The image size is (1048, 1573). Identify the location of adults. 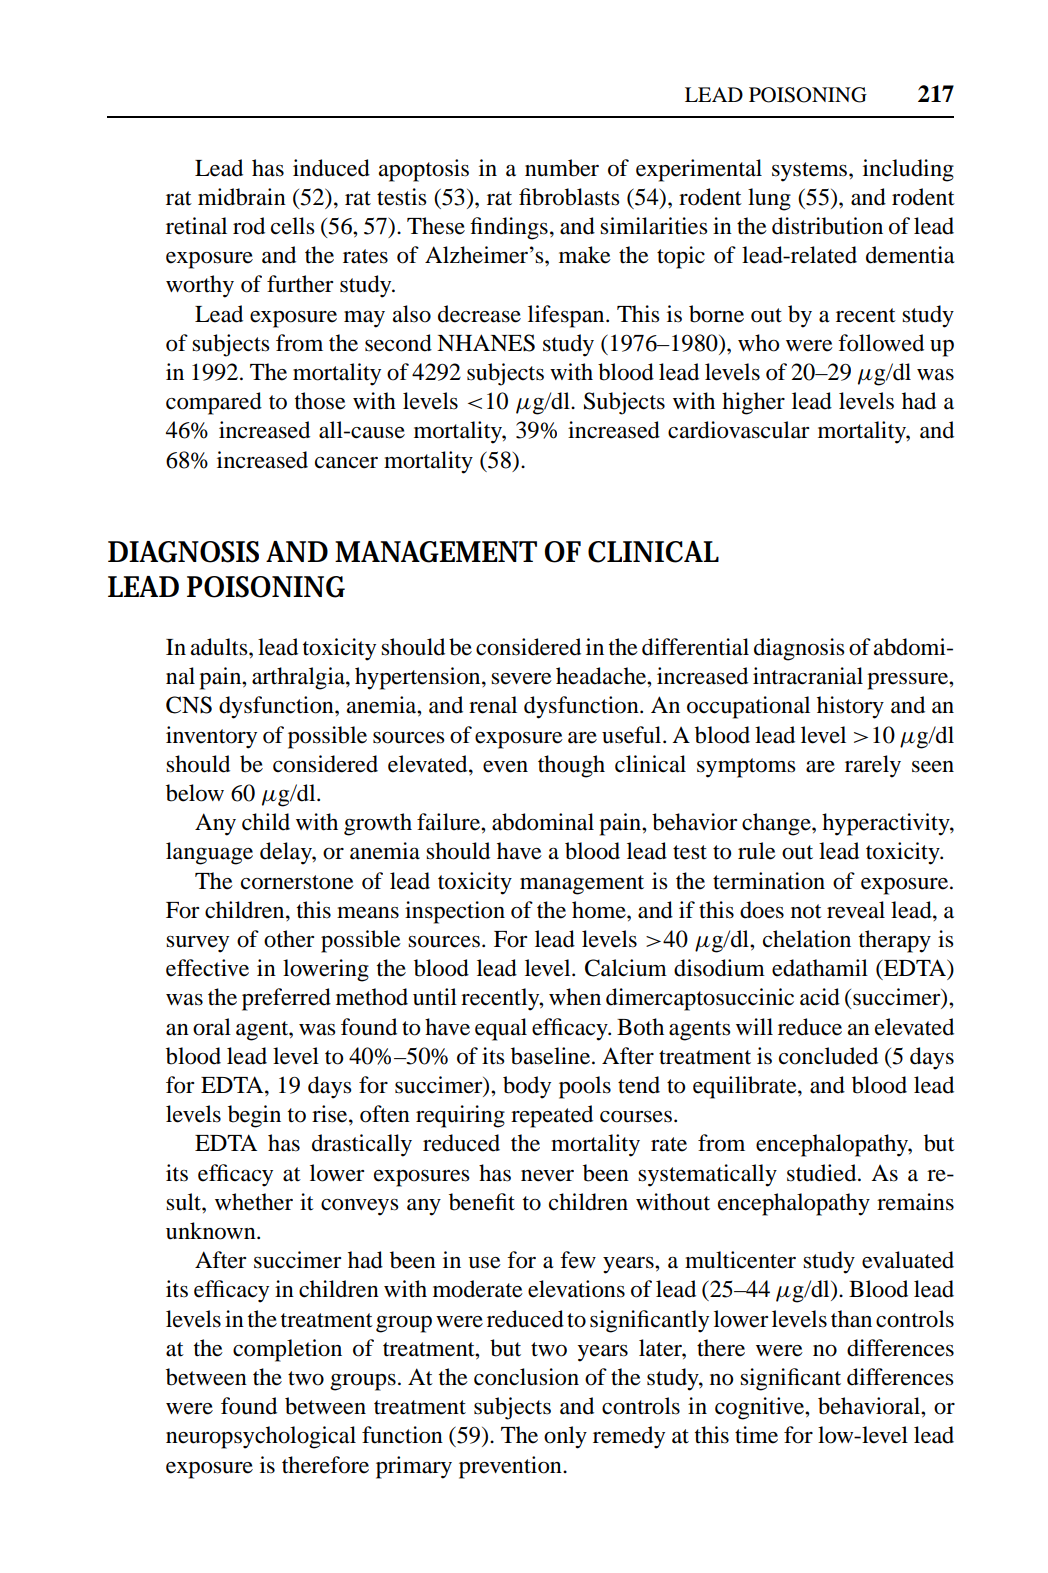
(220, 647).
